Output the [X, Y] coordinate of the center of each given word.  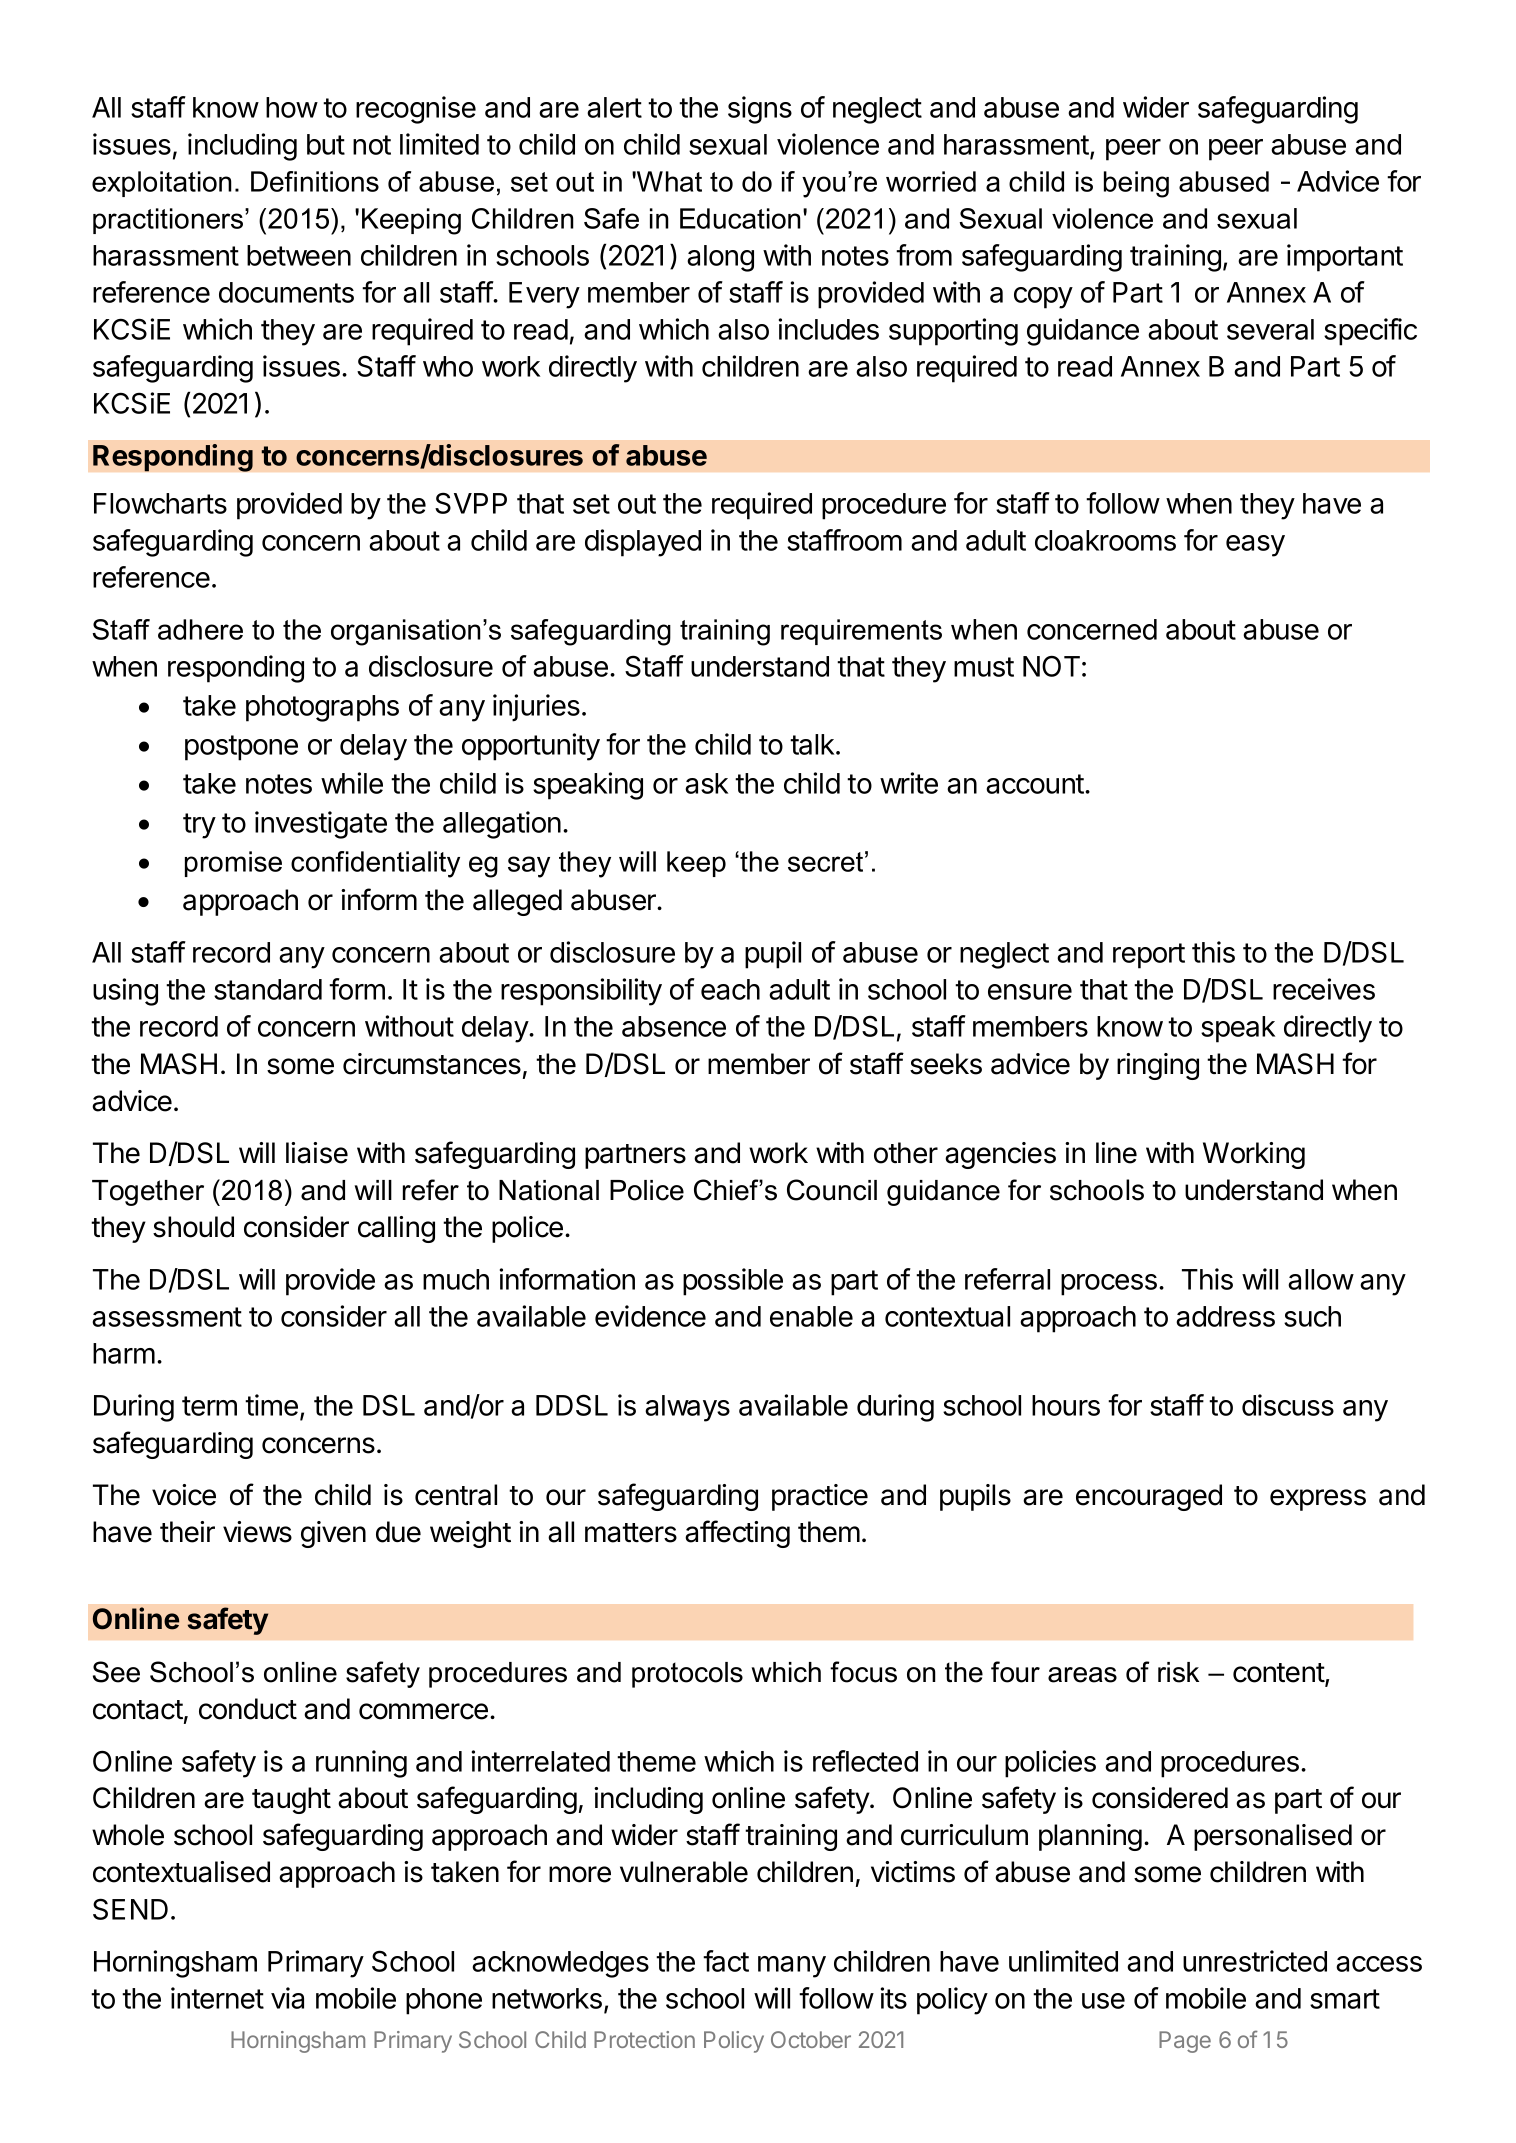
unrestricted [1255, 1961]
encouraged [1149, 1497]
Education [740, 218]
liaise [317, 1153]
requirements [861, 632]
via [287, 1998]
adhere [200, 629]
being [1136, 184]
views [257, 1532]
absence [674, 1026]
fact [726, 1961]
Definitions [315, 181]
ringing [1158, 1066]
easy [1255, 546]
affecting [737, 1534]
